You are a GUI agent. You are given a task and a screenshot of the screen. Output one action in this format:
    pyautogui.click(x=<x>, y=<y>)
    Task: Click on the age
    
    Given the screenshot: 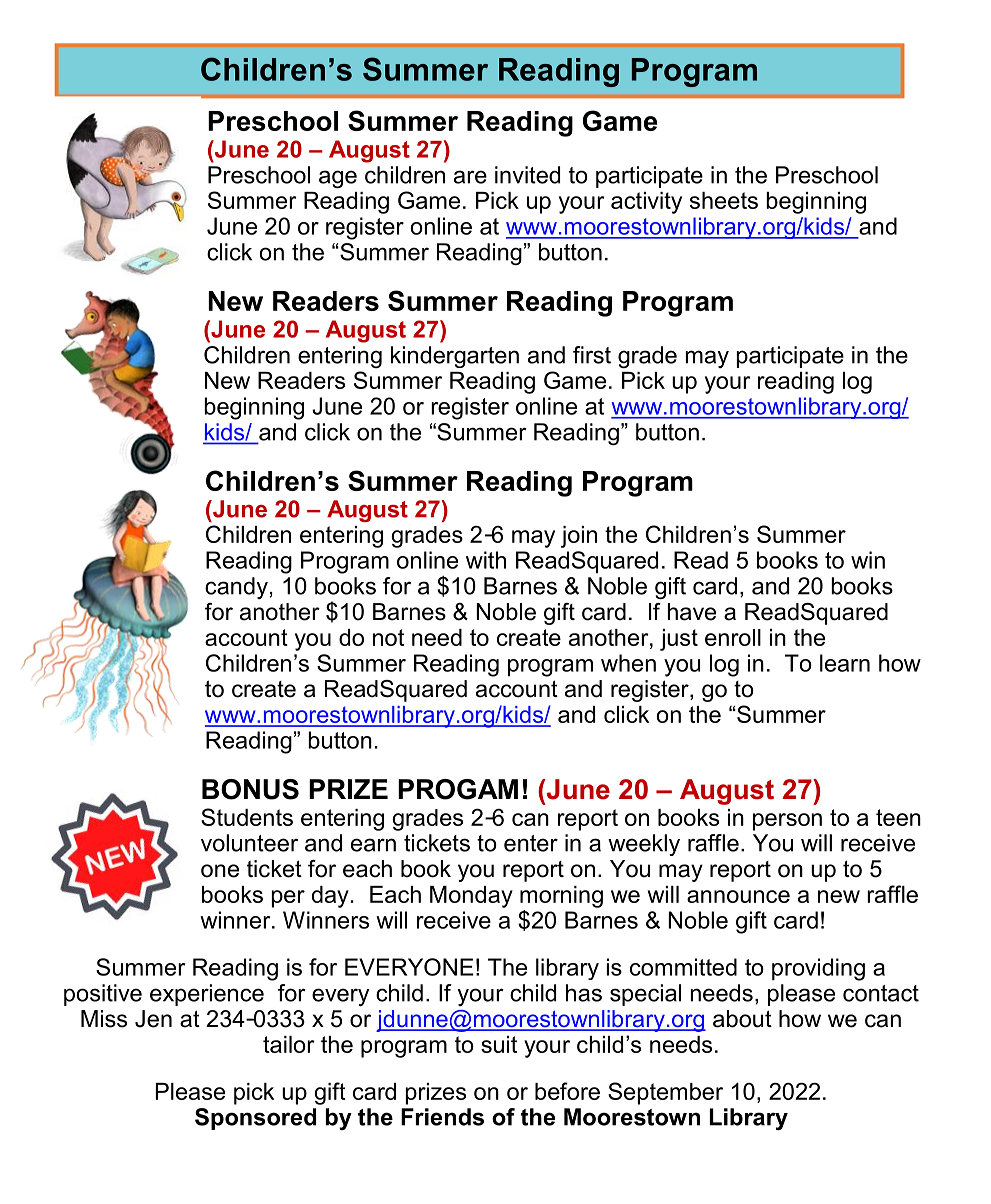 What is the action you would take?
    pyautogui.click(x=338, y=179)
